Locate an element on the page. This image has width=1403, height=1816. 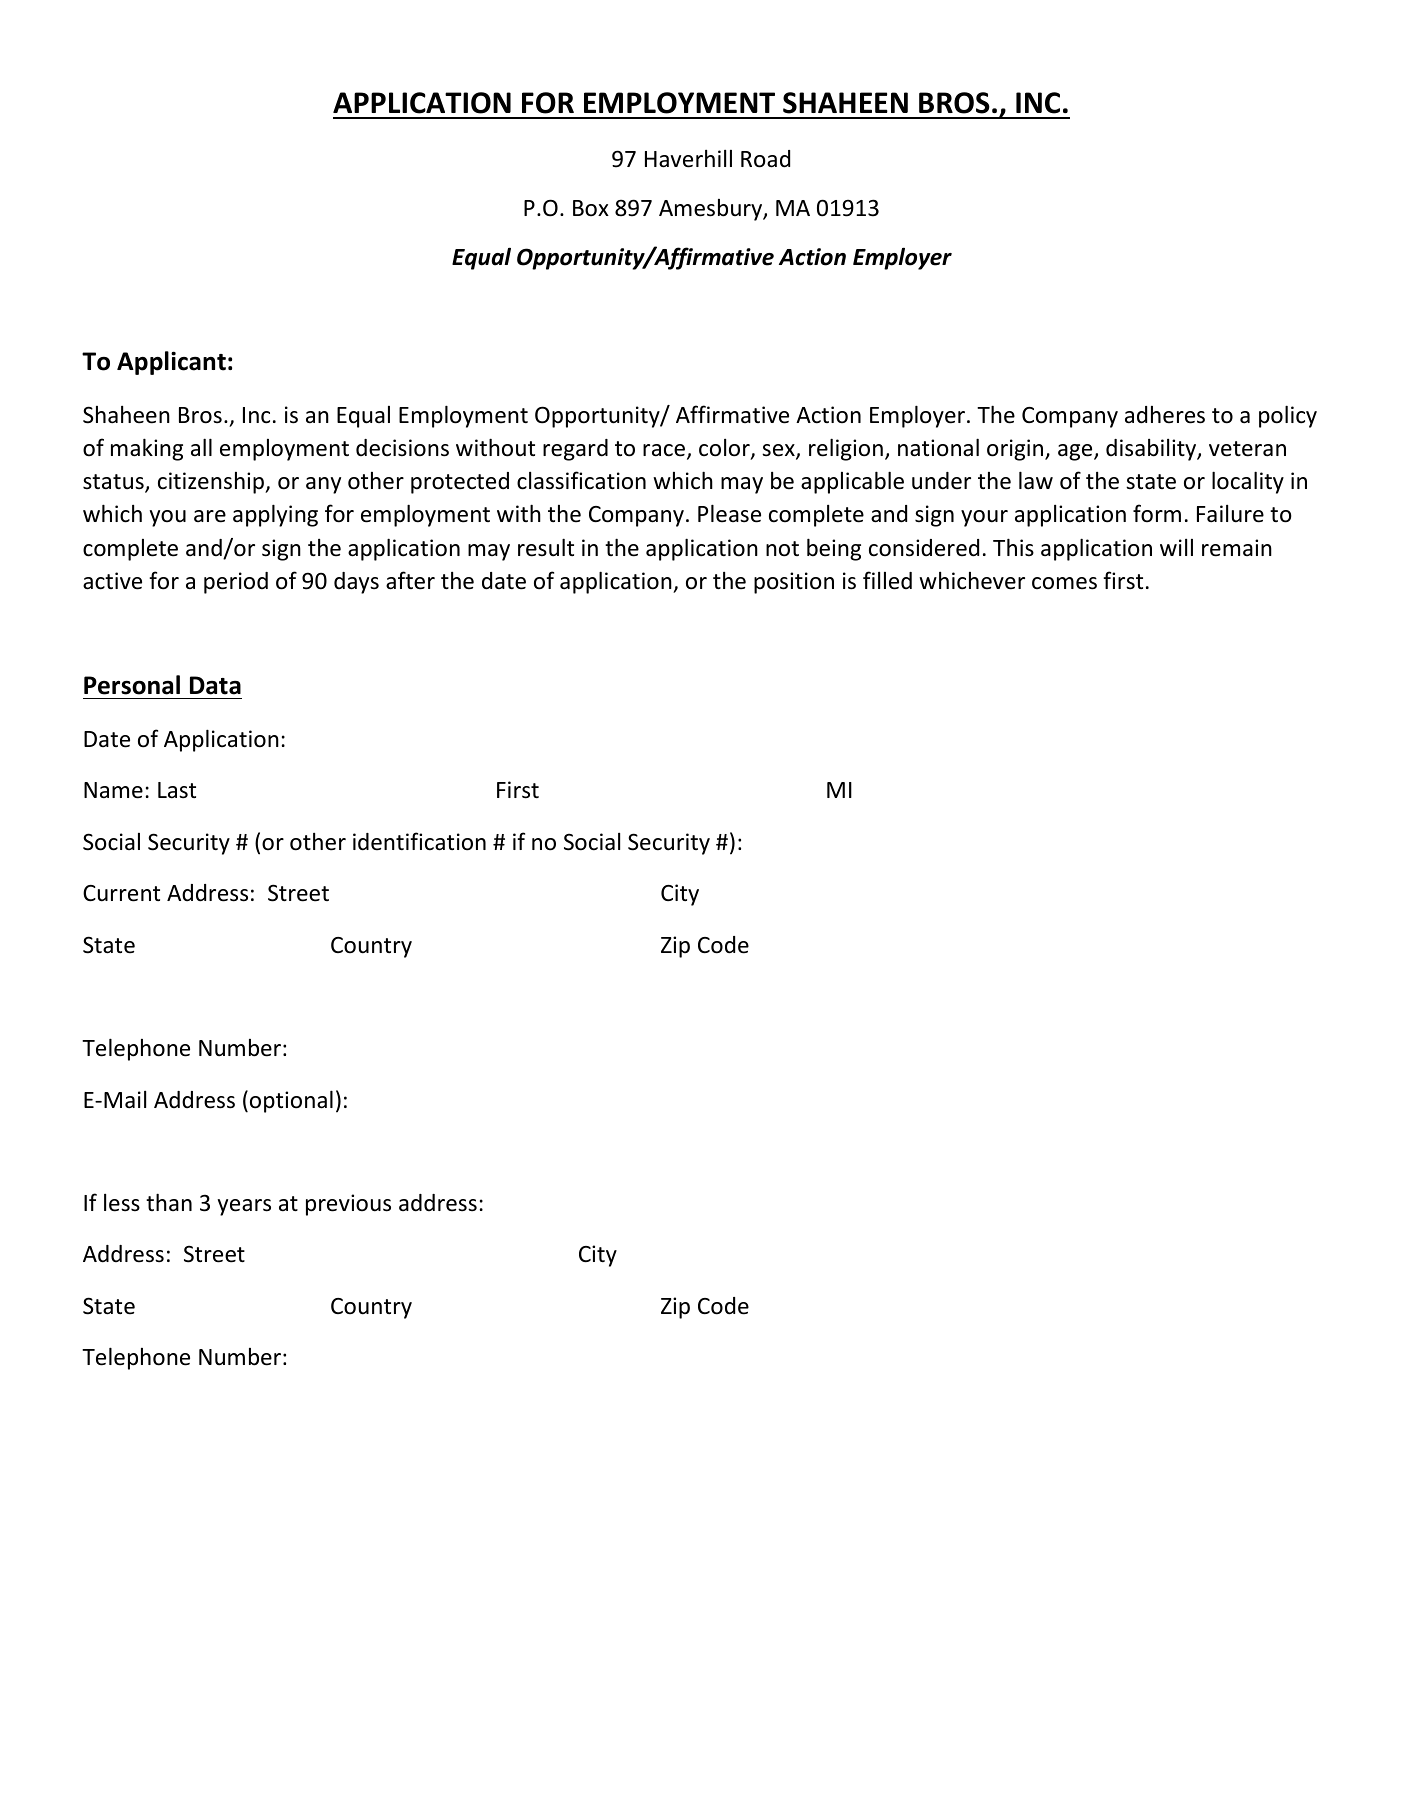
years is located at coordinates (244, 1207).
